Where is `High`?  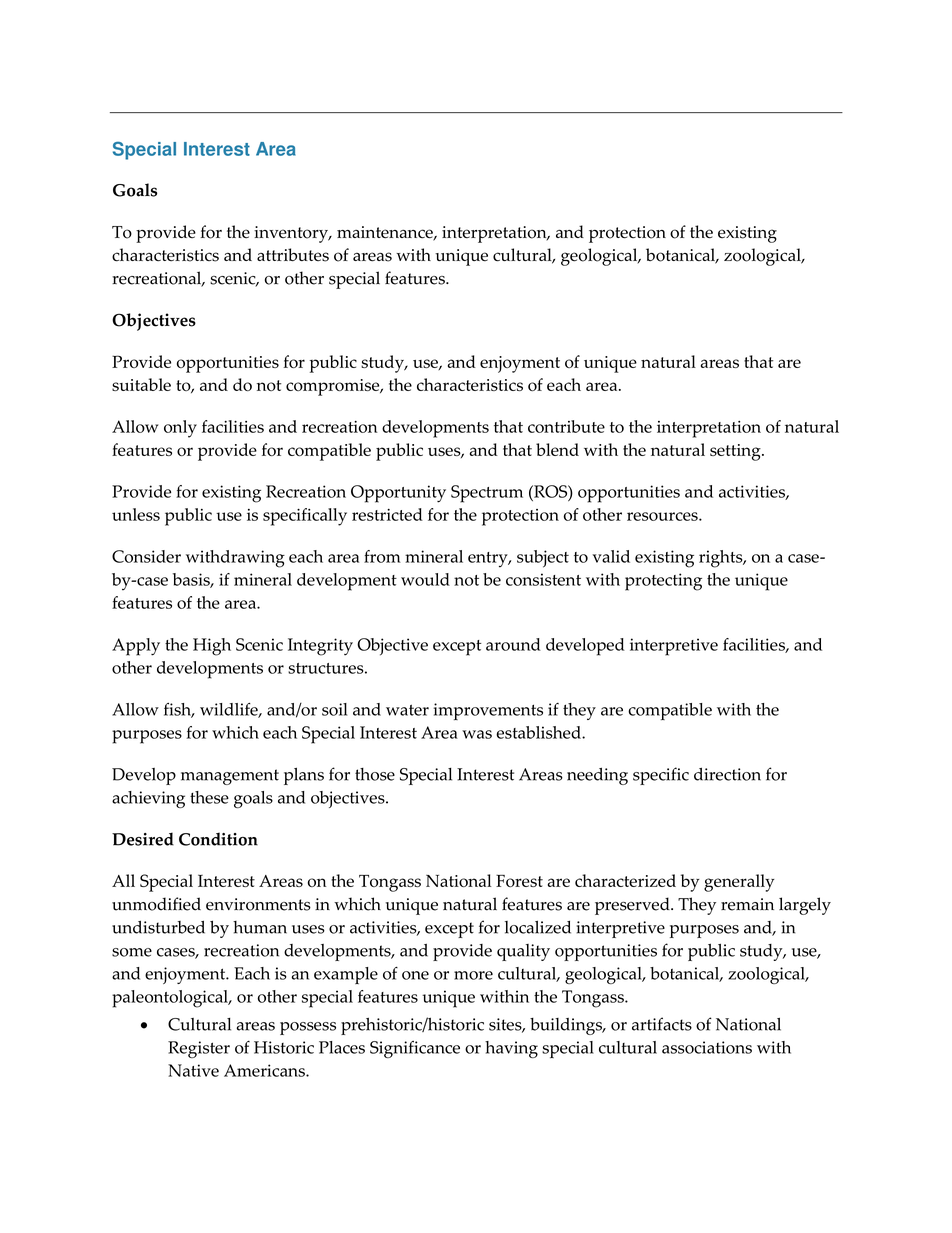
High is located at coordinates (212, 647).
